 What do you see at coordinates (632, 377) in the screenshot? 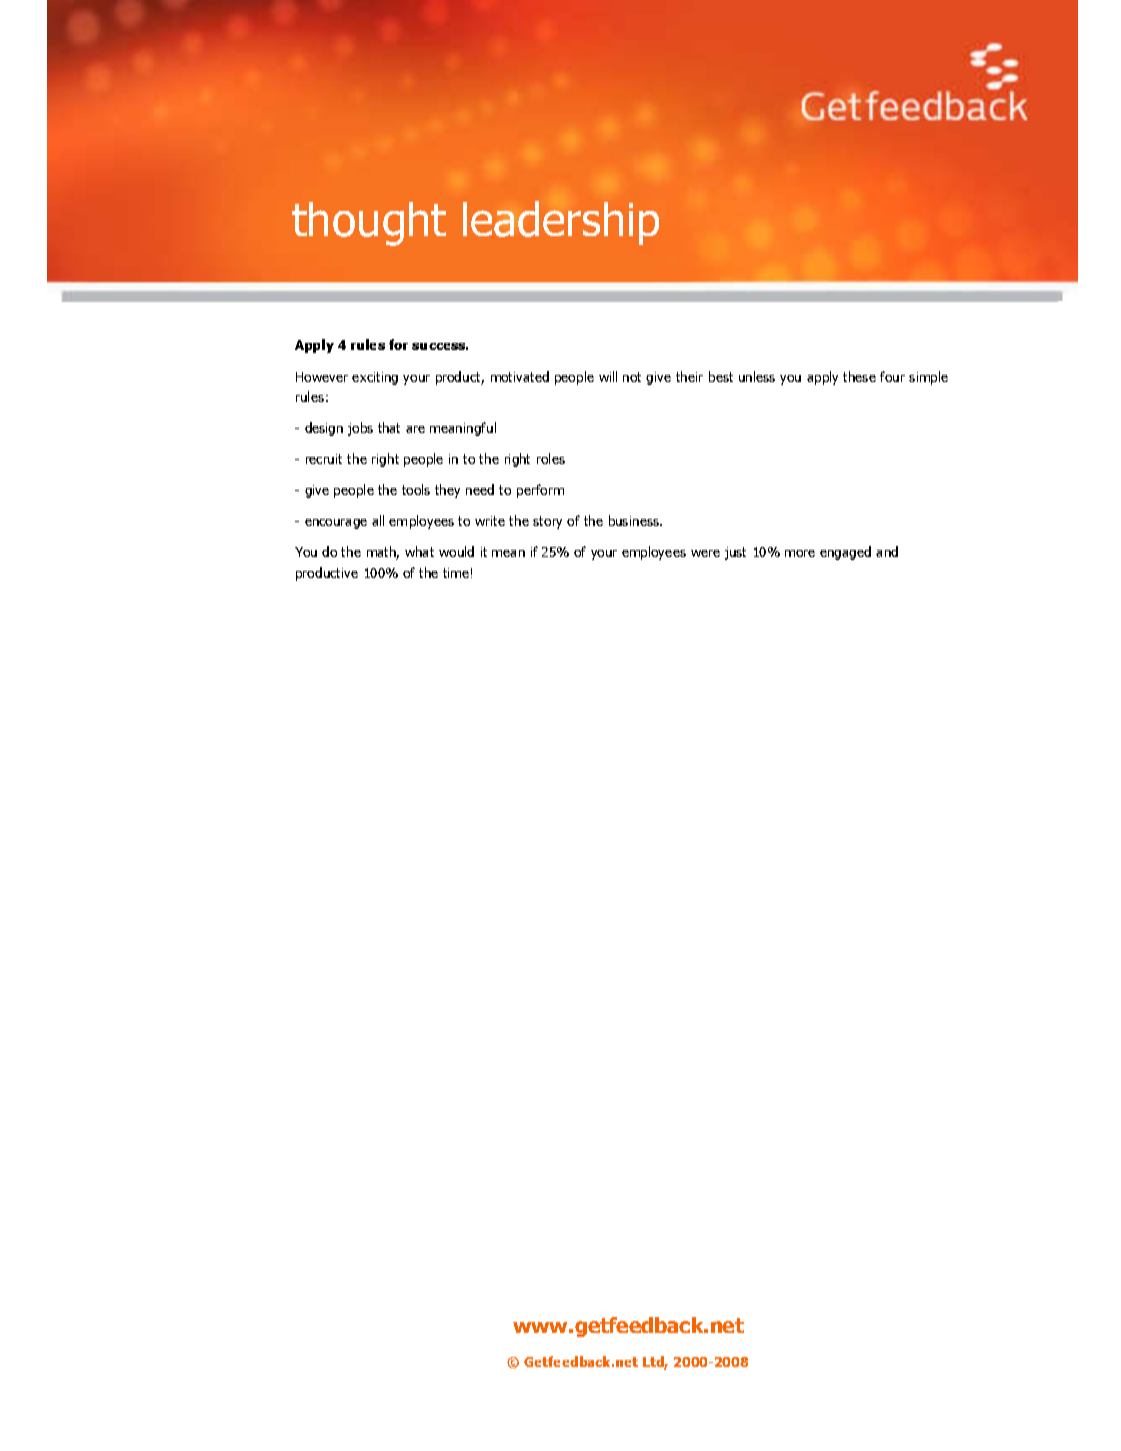
I see `not` at bounding box center [632, 377].
